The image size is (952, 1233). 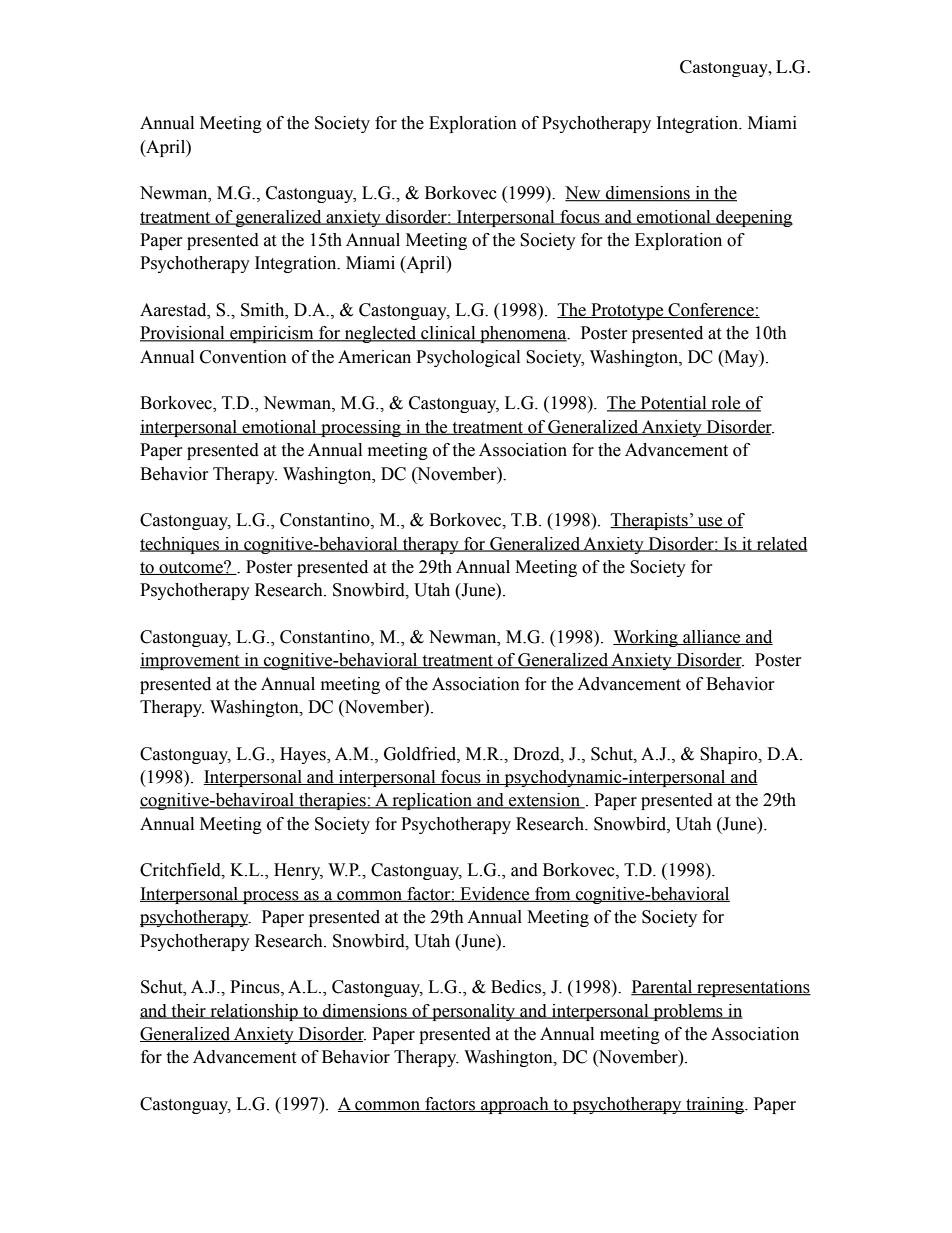 I want to click on Working, so click(x=646, y=638).
